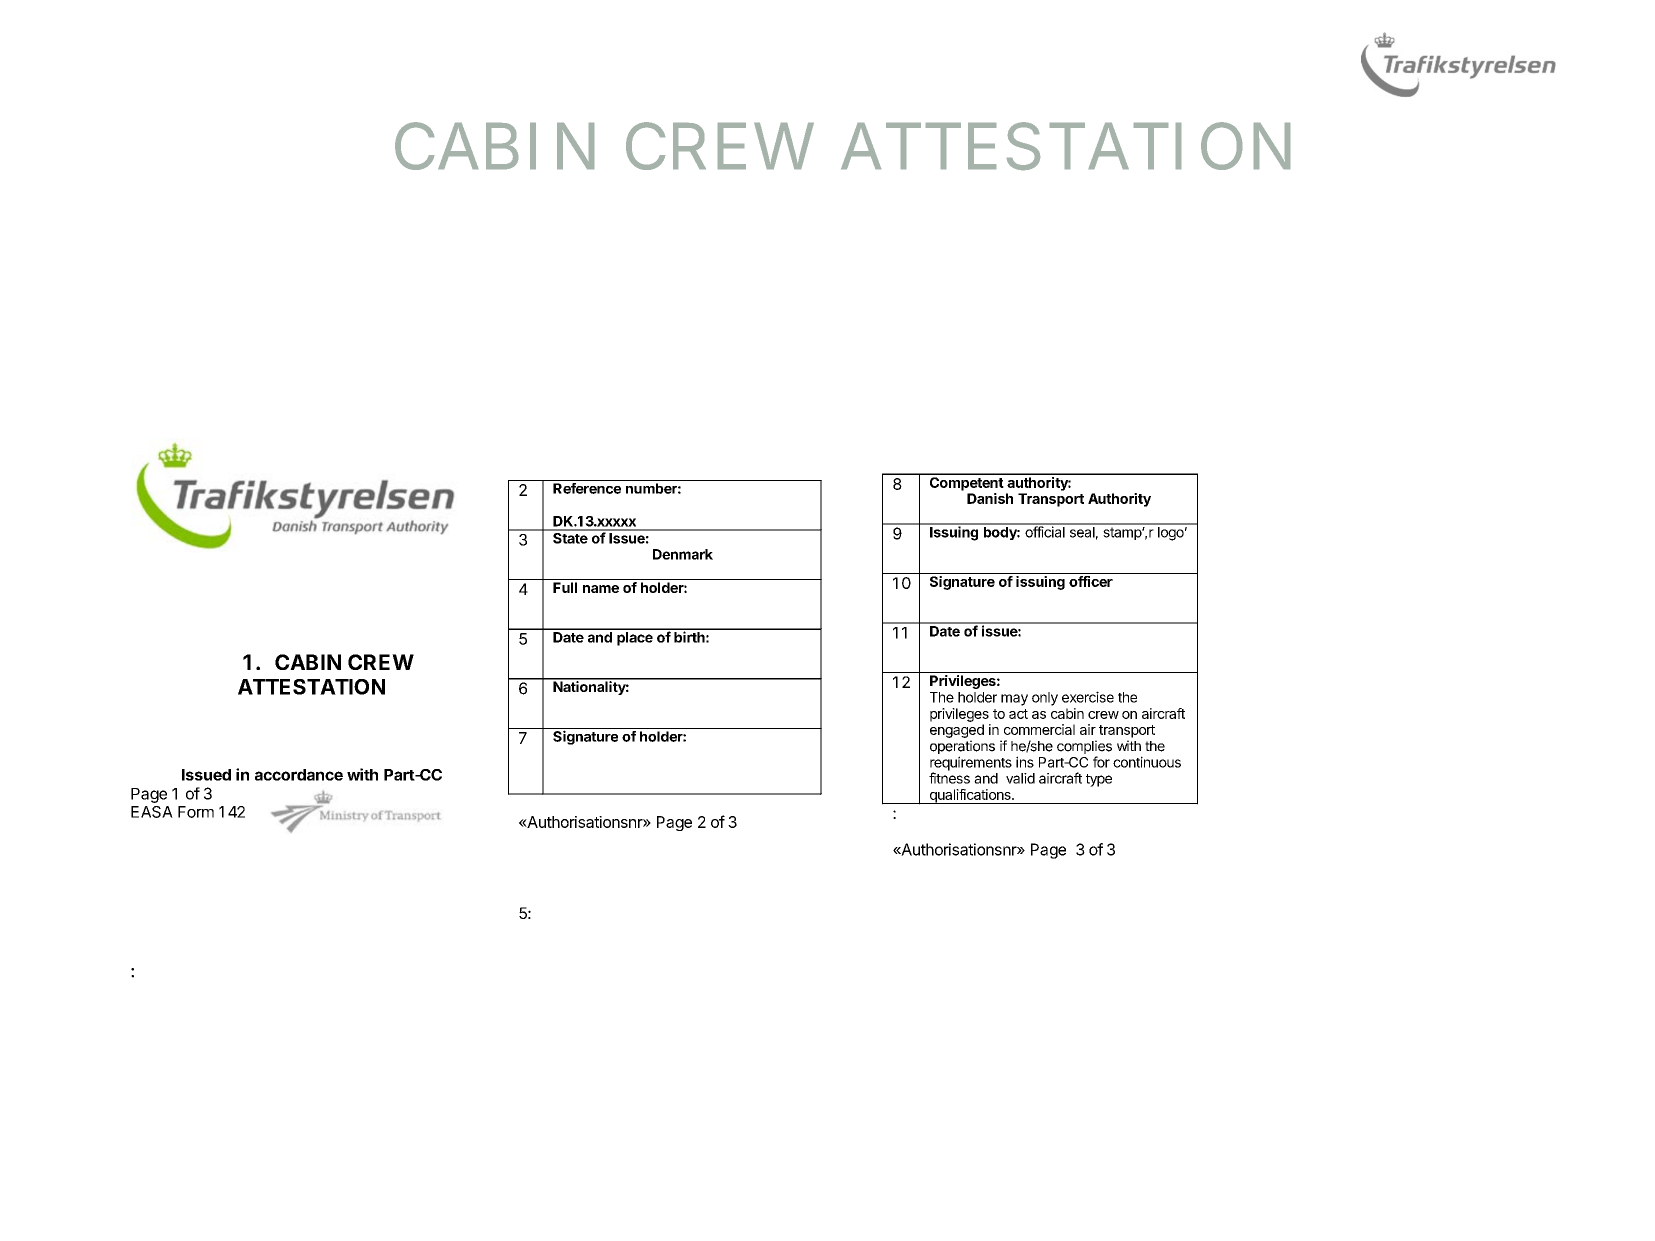 The width and height of the image is (1655, 1241). I want to click on Form, so click(196, 812).
